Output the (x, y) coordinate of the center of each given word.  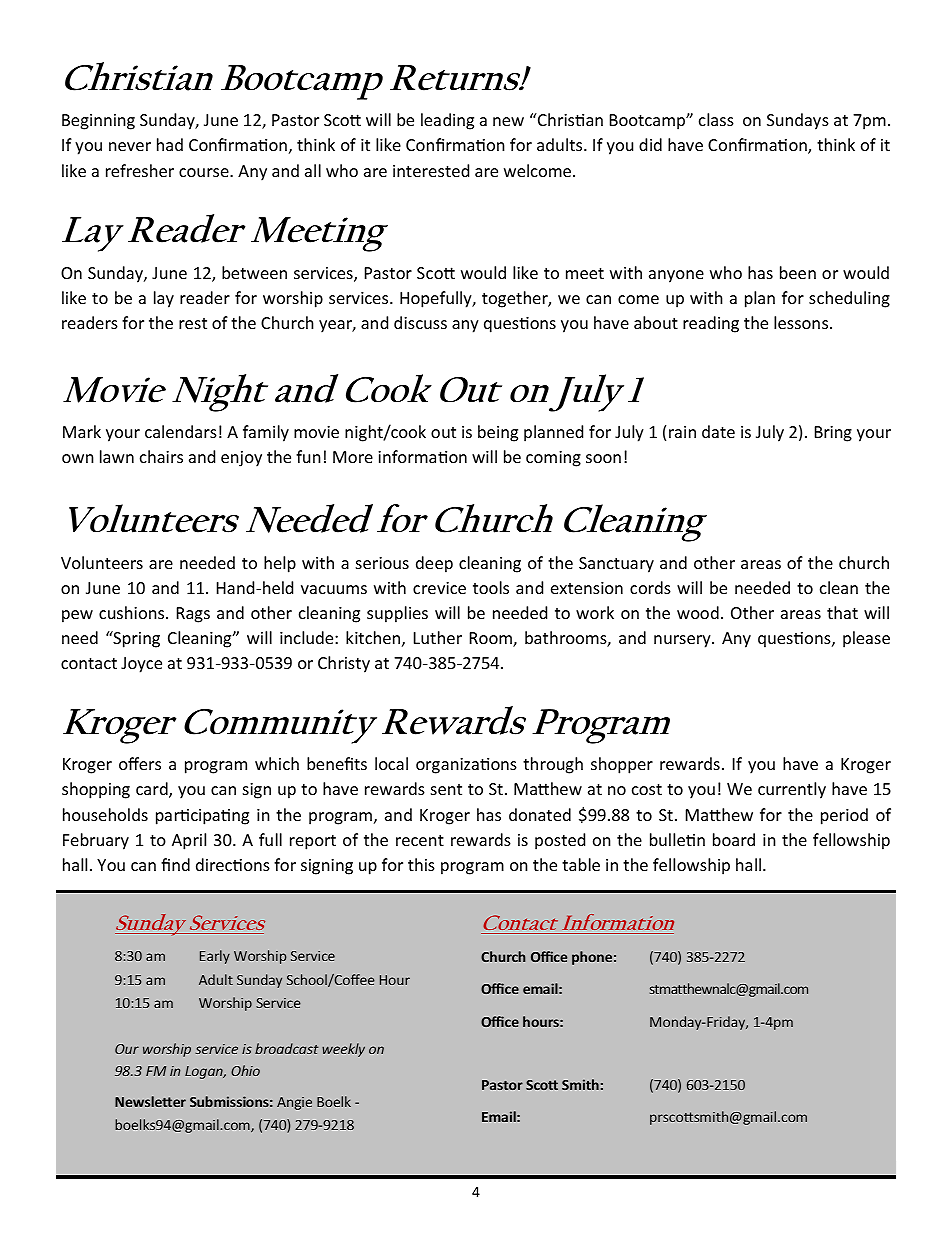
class (716, 119)
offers (140, 763)
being (498, 433)
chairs (161, 456)
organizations (466, 766)
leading (447, 121)
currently (792, 790)
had (170, 144)
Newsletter (150, 1101)
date (718, 431)
